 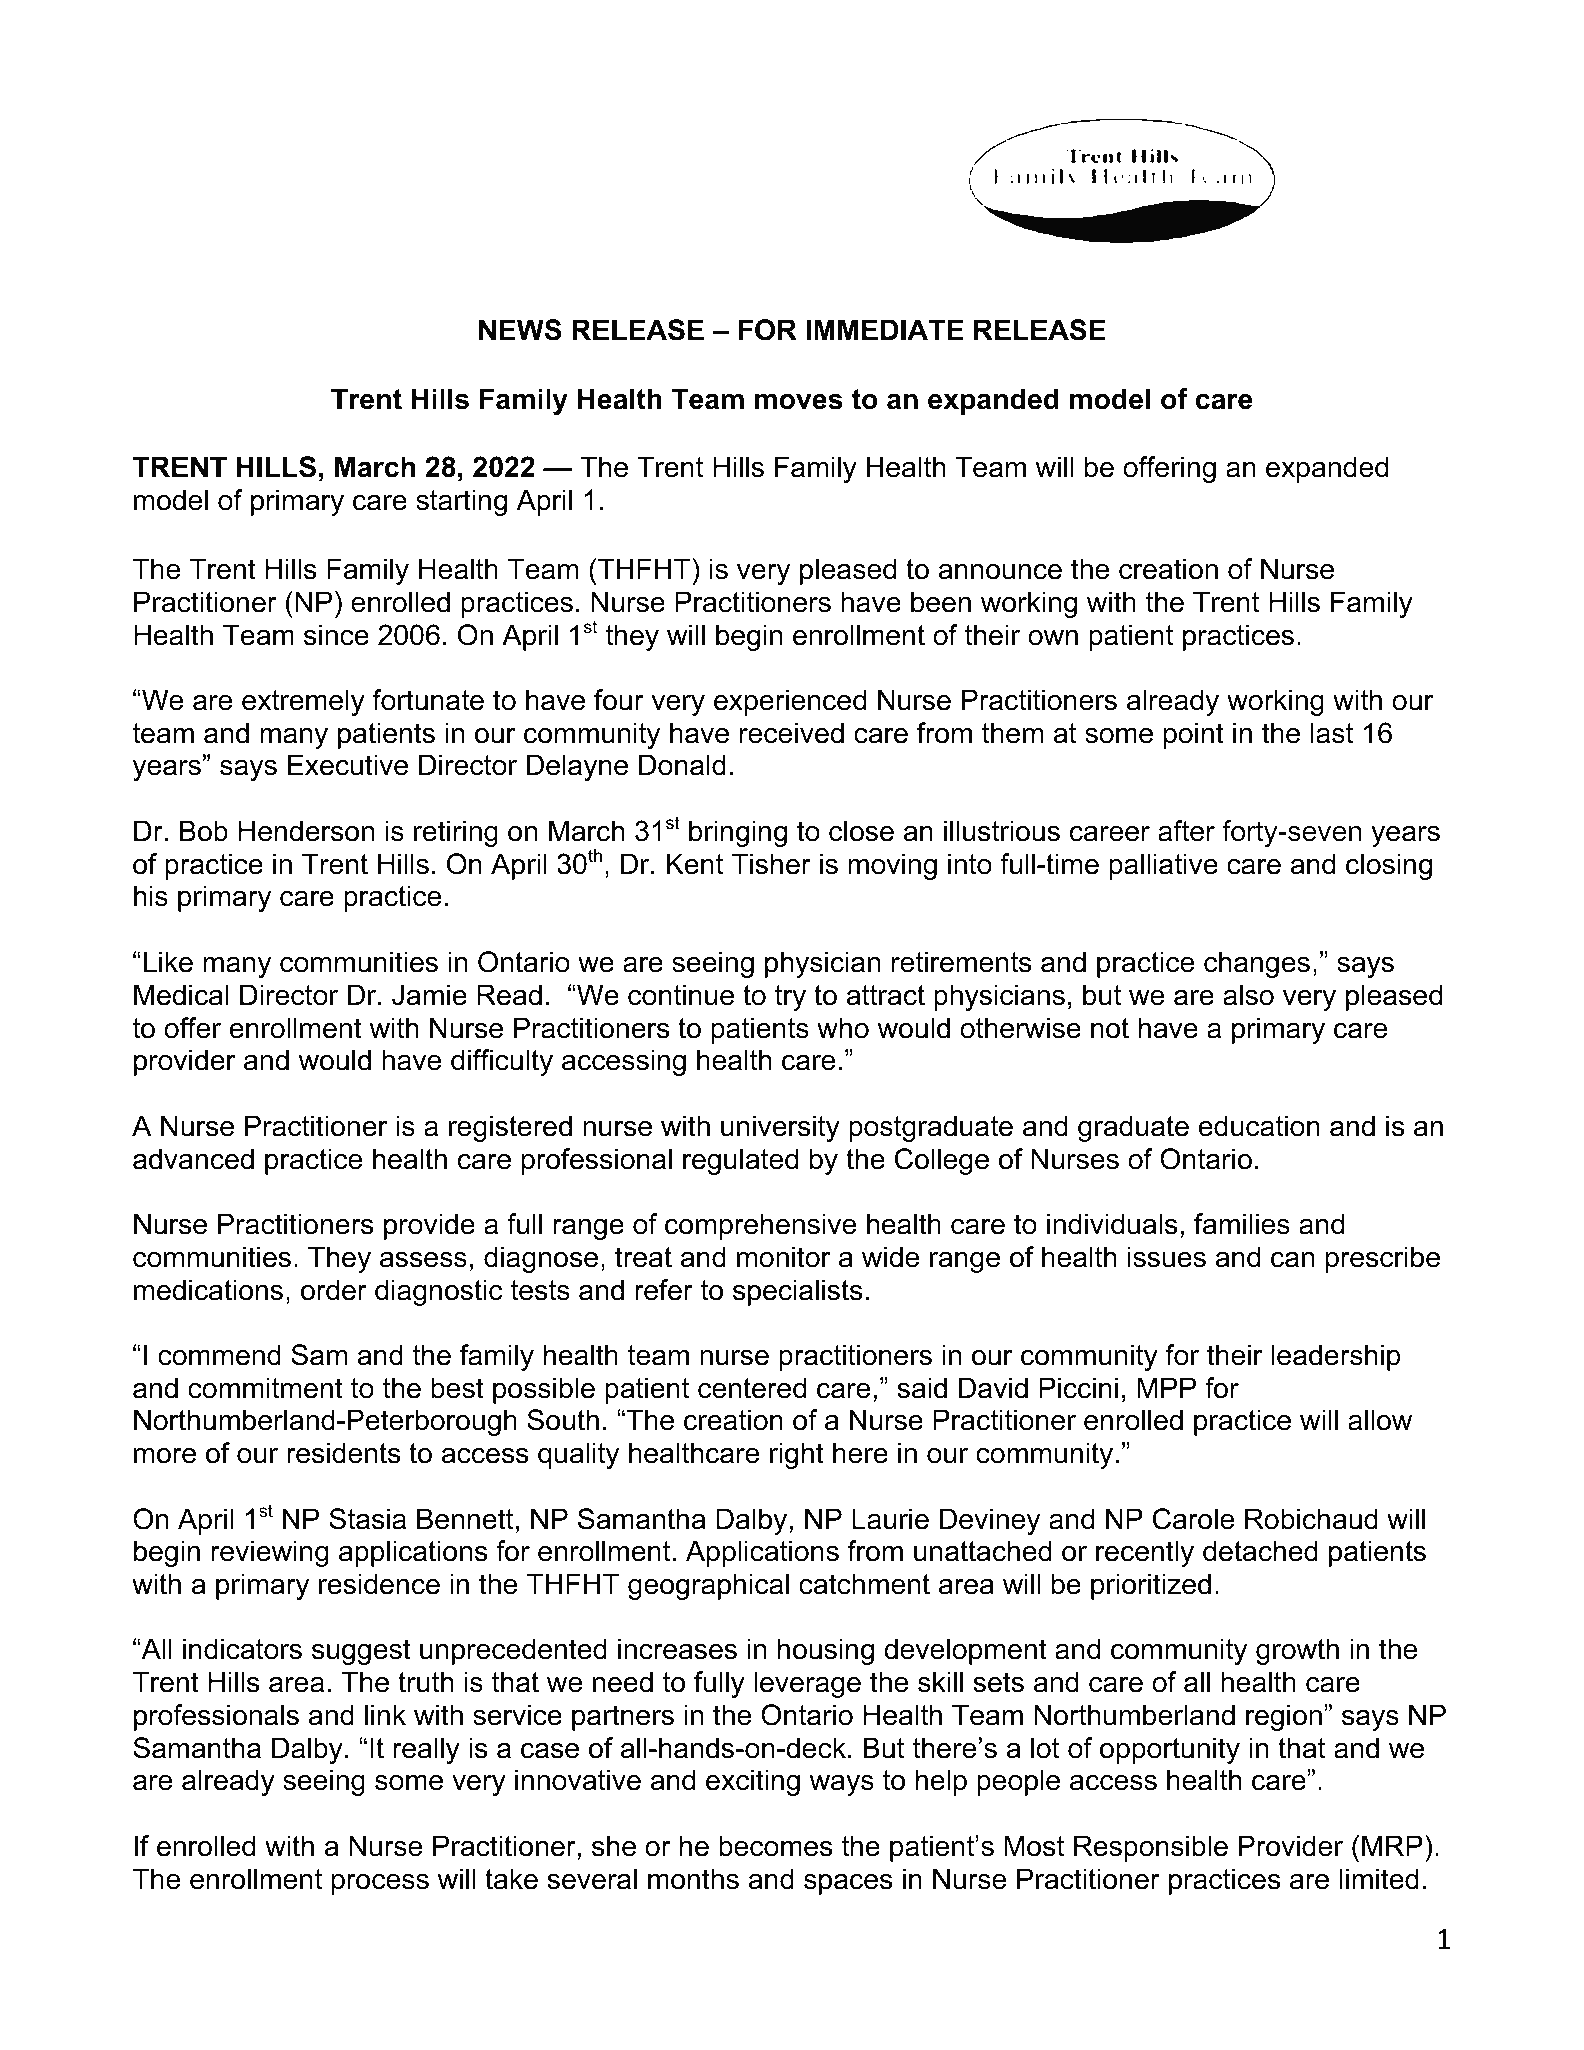 I want to click on Carole, so click(x=1193, y=1519).
